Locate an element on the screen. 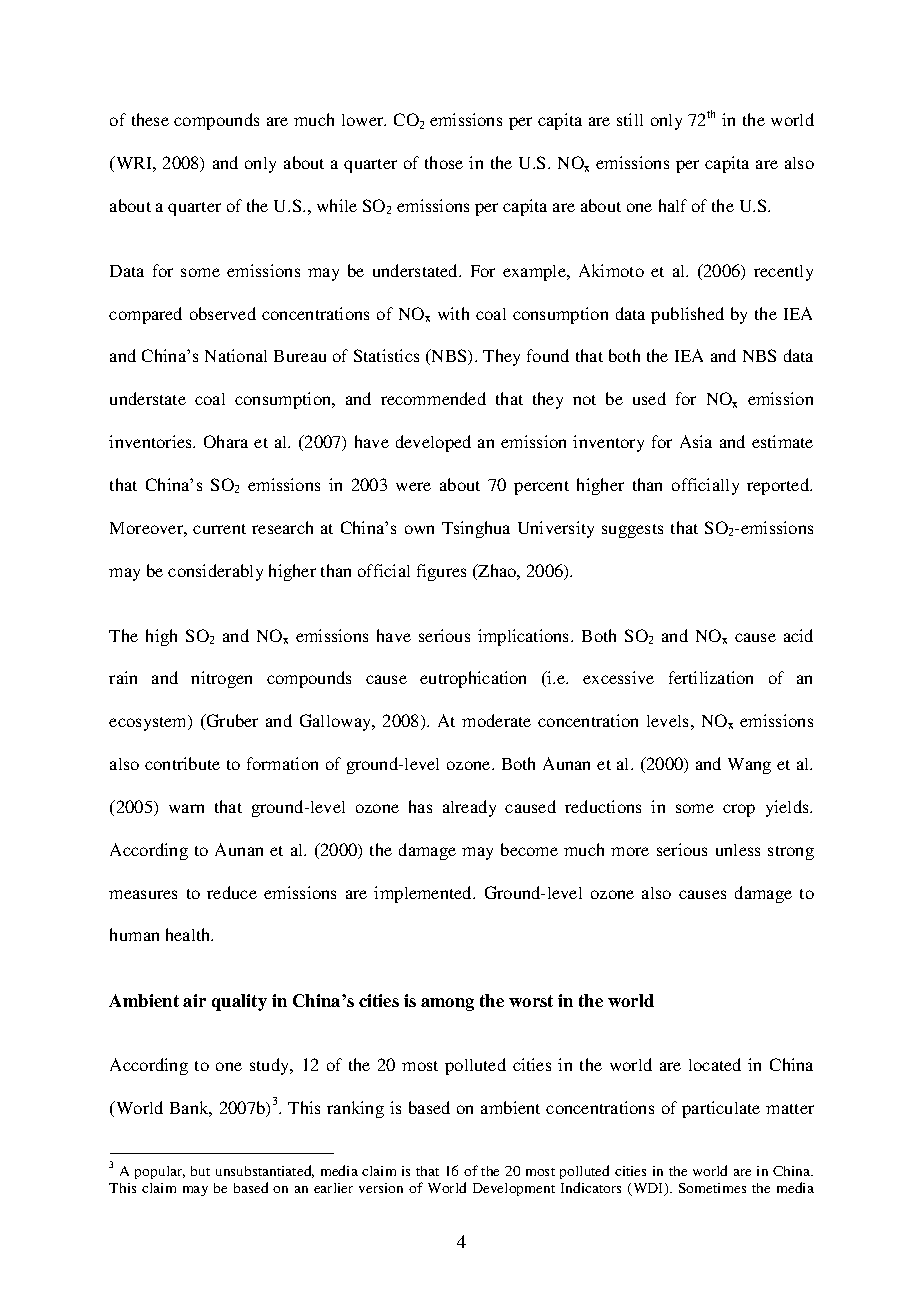 The width and height of the screenshot is (924, 1308). half is located at coordinates (673, 205).
